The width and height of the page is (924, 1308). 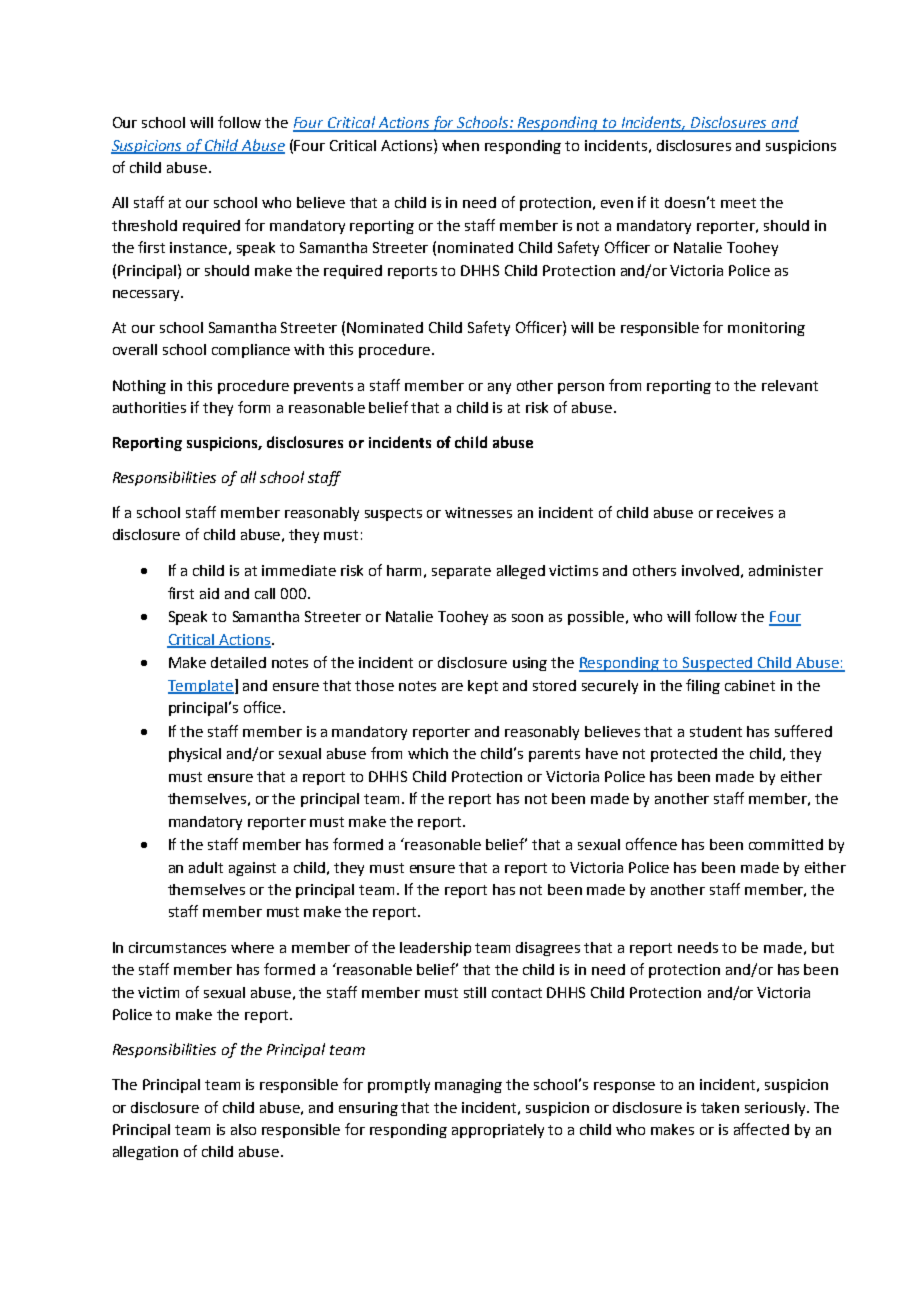 What do you see at coordinates (460, 145) in the page?
I see `when` at bounding box center [460, 145].
